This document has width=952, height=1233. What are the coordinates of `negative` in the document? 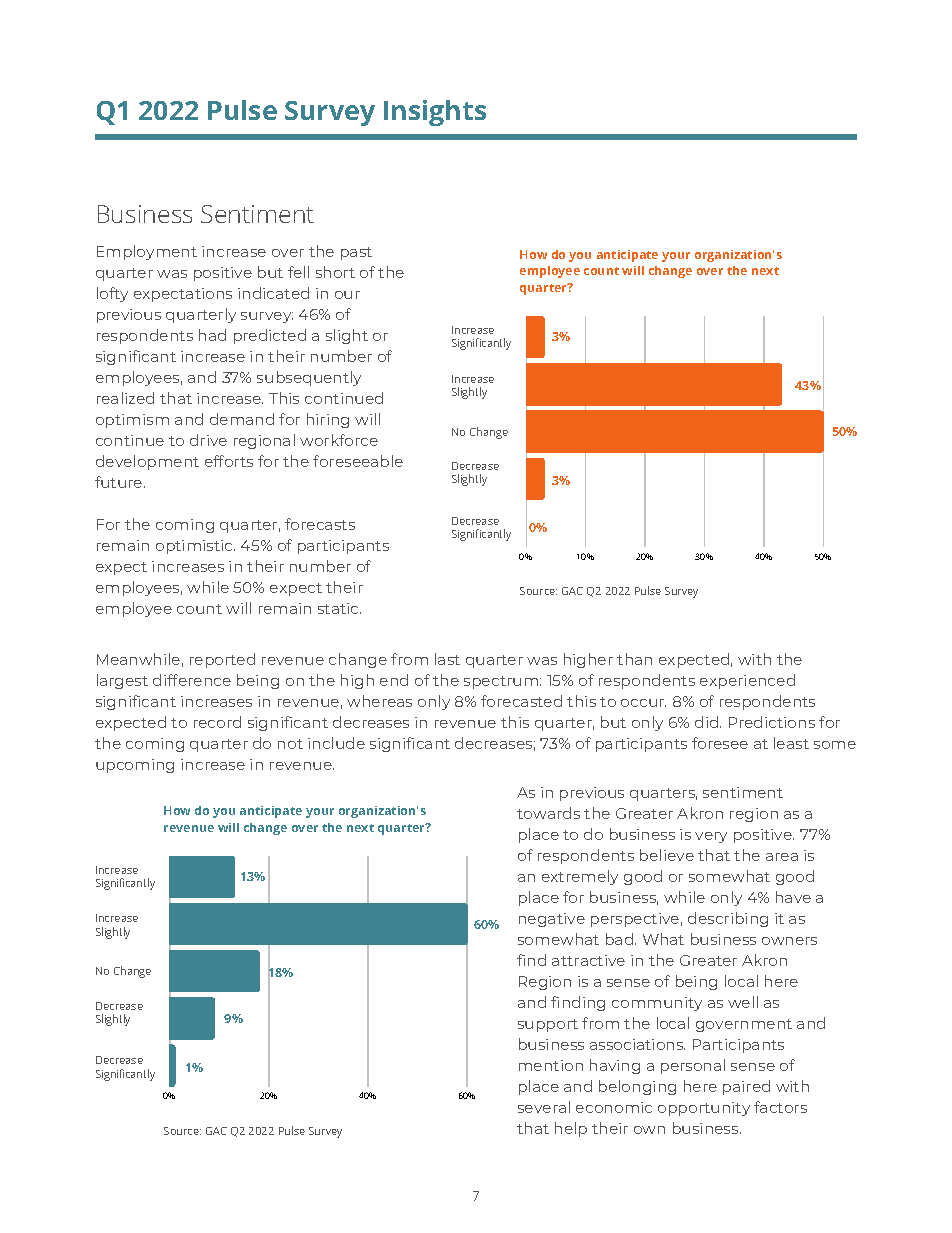 It's located at (552, 920).
